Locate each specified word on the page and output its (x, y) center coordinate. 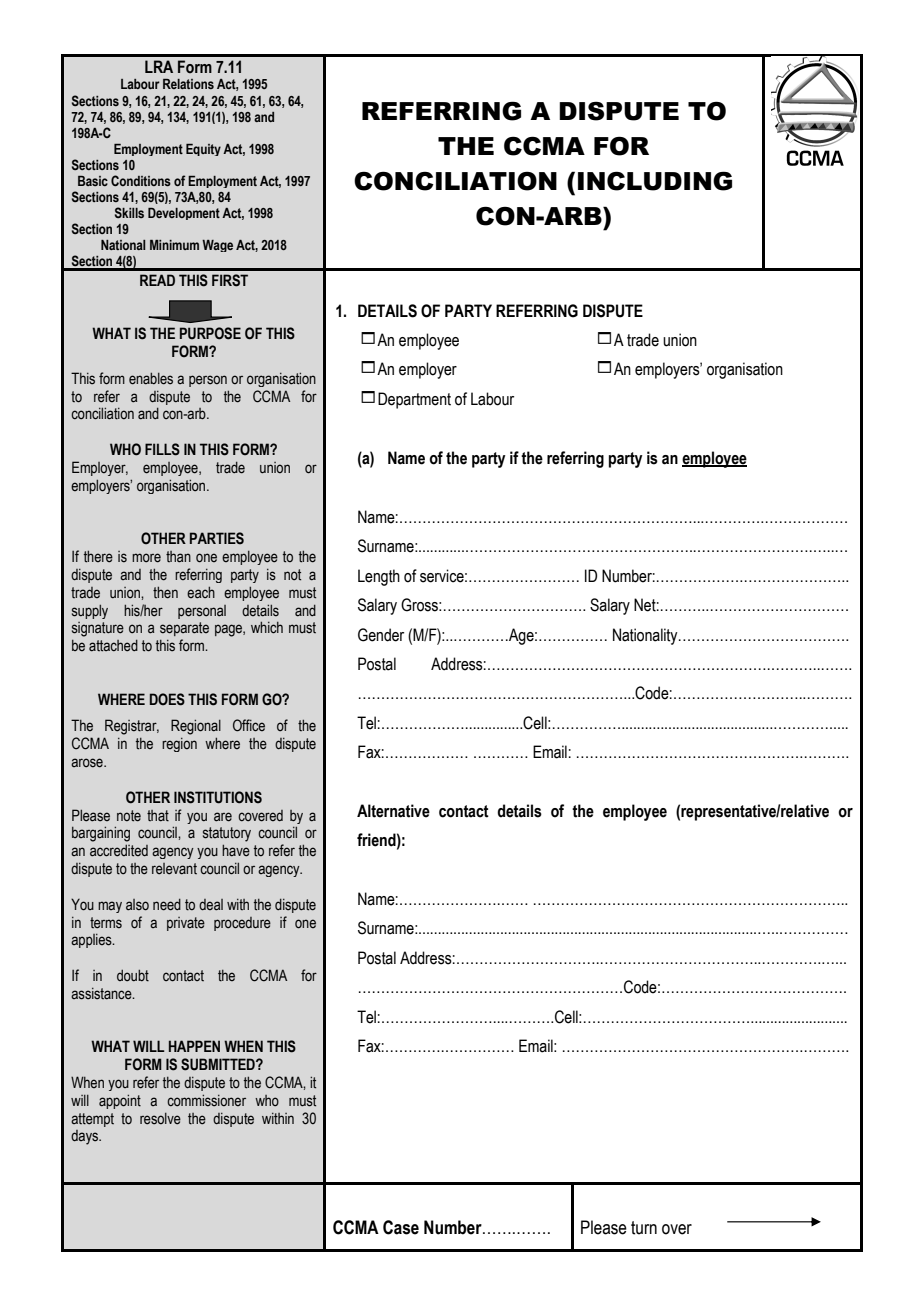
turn (644, 1228)
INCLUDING (655, 181)
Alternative (393, 811)
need (167, 904)
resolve (160, 1119)
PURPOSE (210, 333)
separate (184, 629)
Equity (203, 150)
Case (401, 1227)
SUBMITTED (219, 1064)
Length (379, 577)
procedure (242, 924)
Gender (381, 635)
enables (151, 378)
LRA (159, 66)
